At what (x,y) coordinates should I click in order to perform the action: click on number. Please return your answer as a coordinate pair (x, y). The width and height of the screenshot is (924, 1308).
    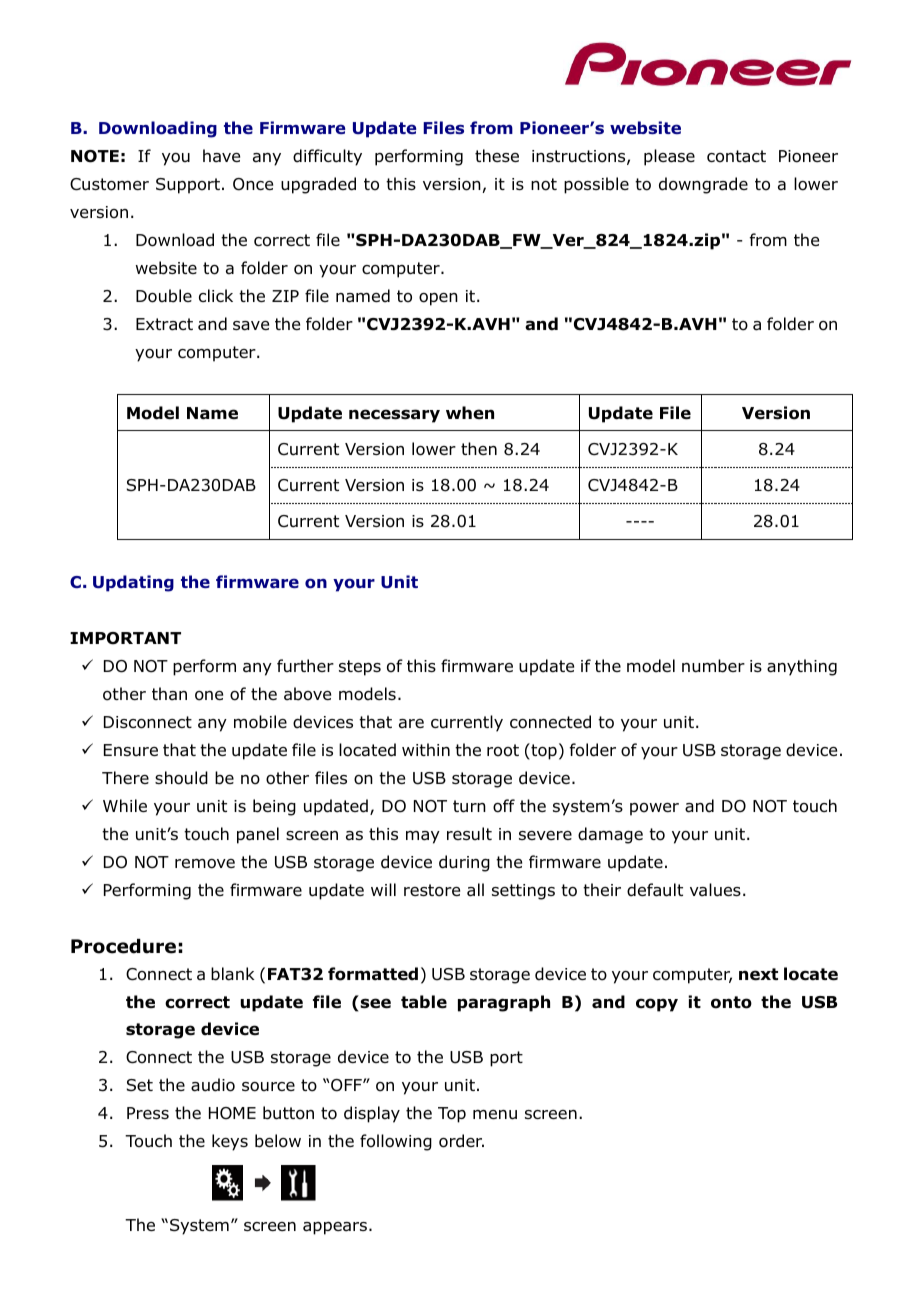
    Looking at the image, I should click on (713, 666).
